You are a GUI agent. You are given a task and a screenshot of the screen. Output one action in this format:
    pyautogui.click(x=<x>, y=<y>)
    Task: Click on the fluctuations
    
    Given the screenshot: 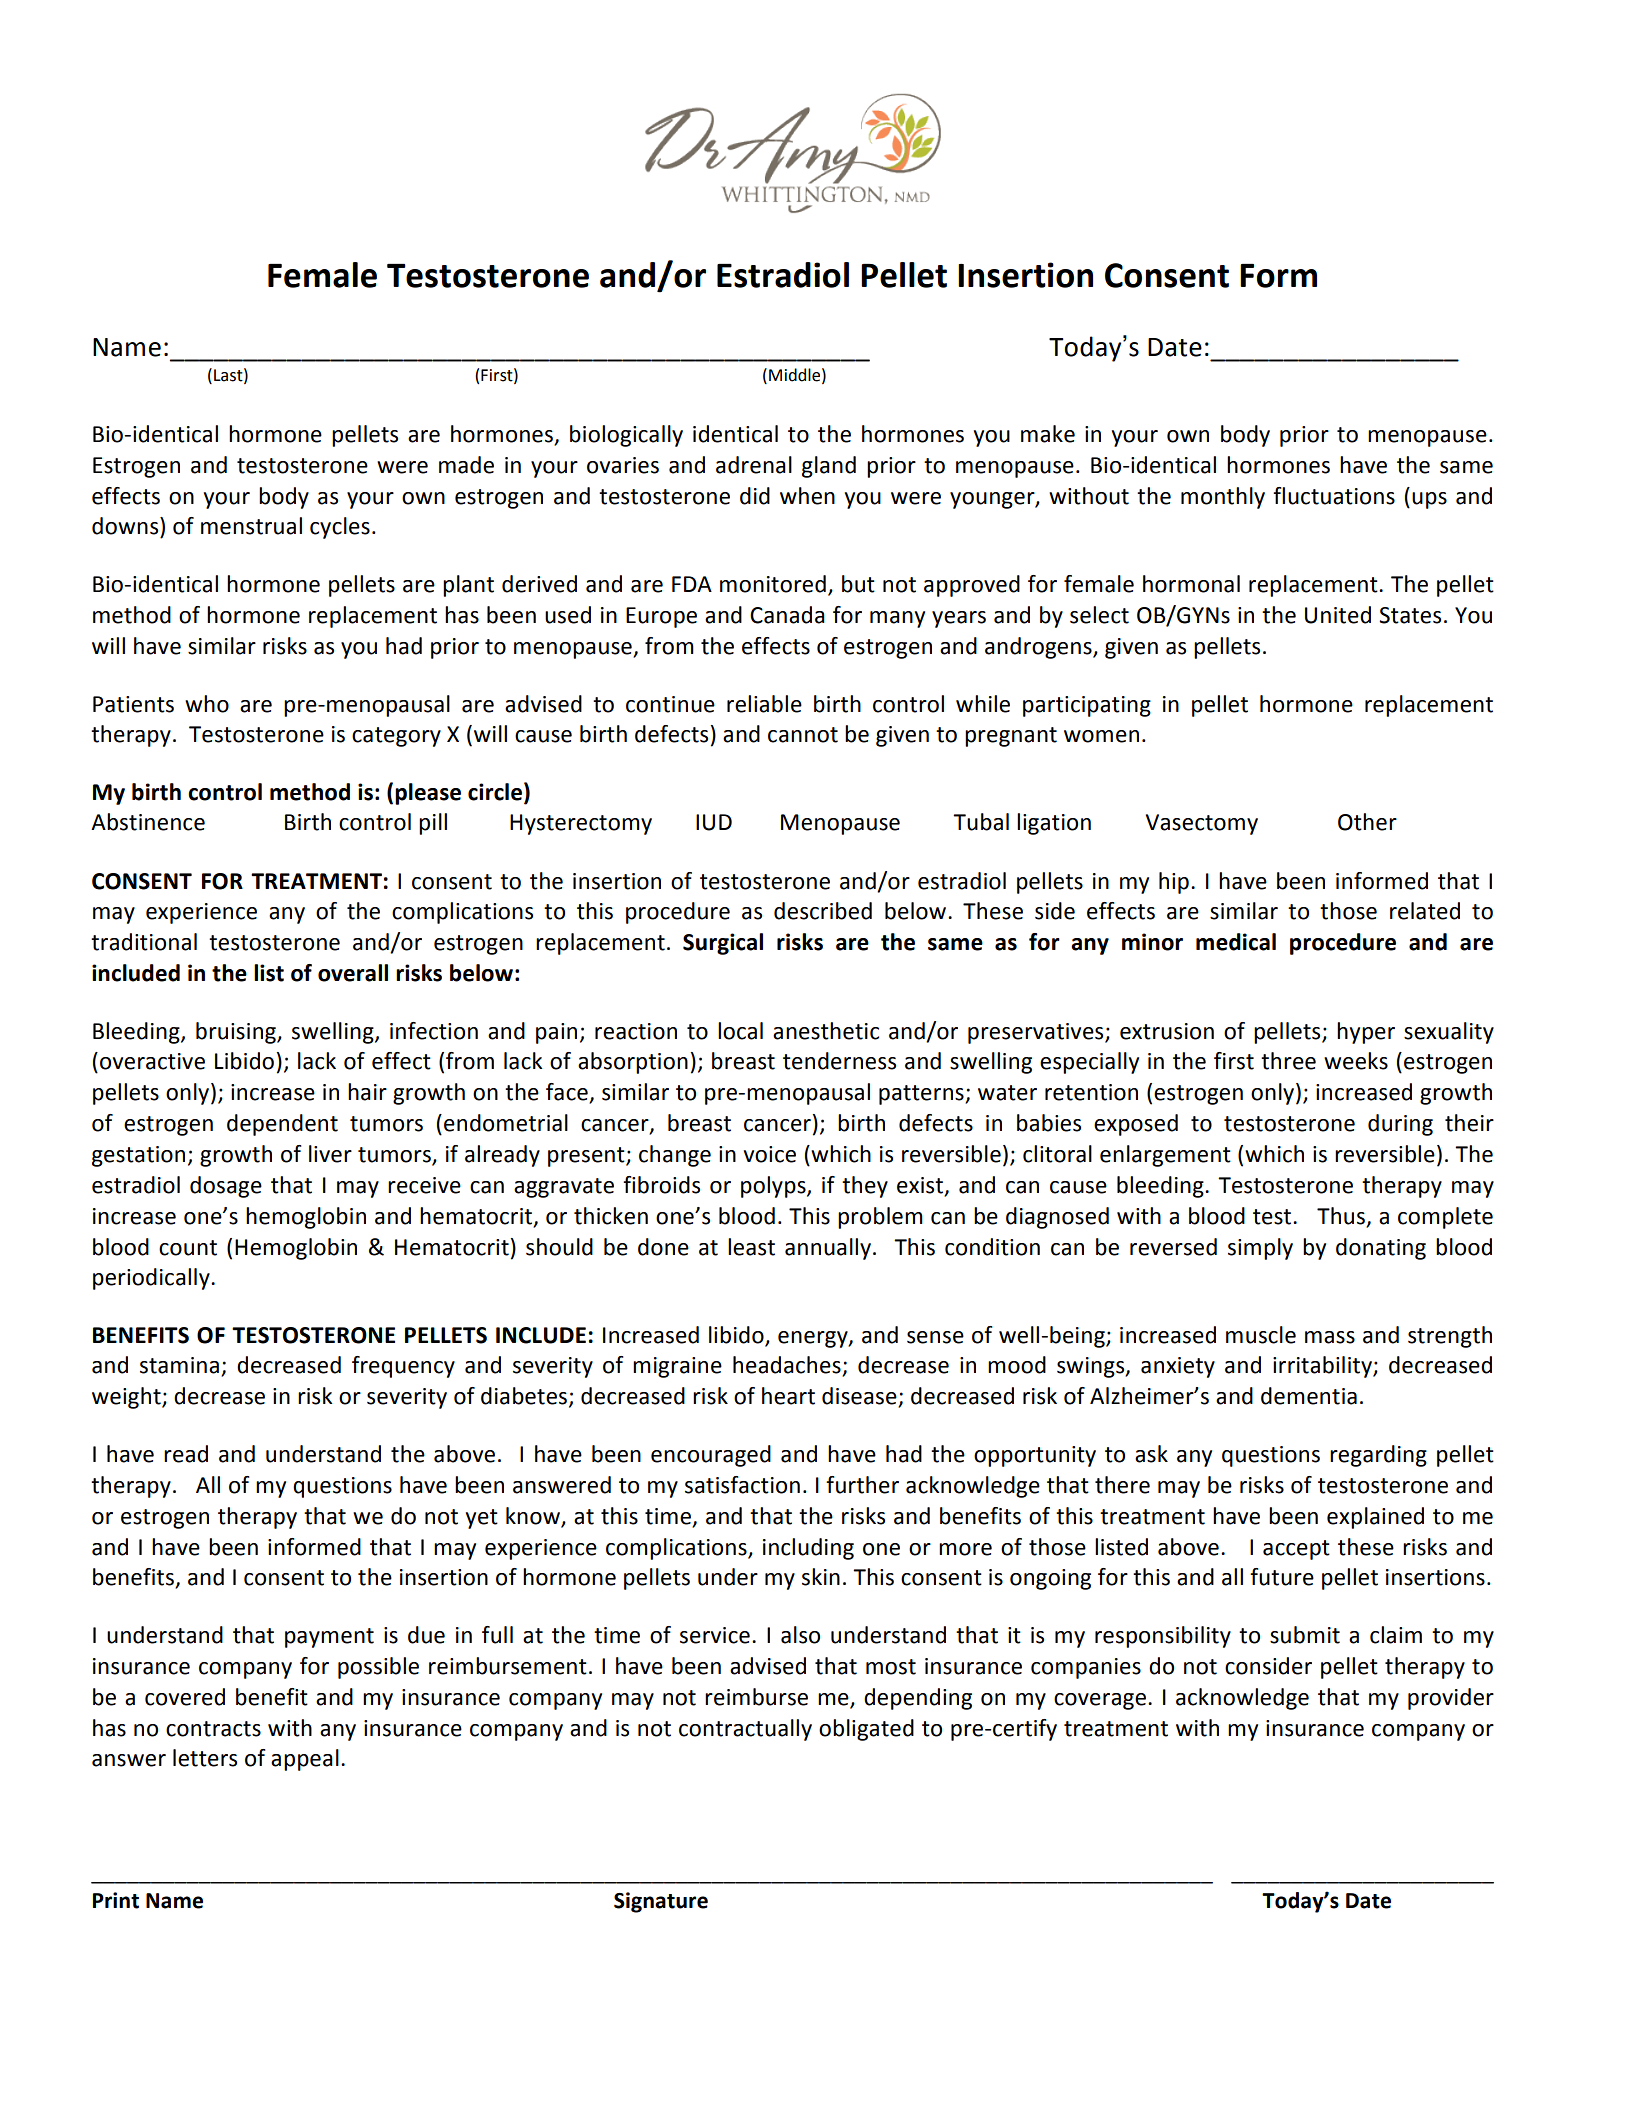 What is the action you would take?
    pyautogui.click(x=1334, y=496)
